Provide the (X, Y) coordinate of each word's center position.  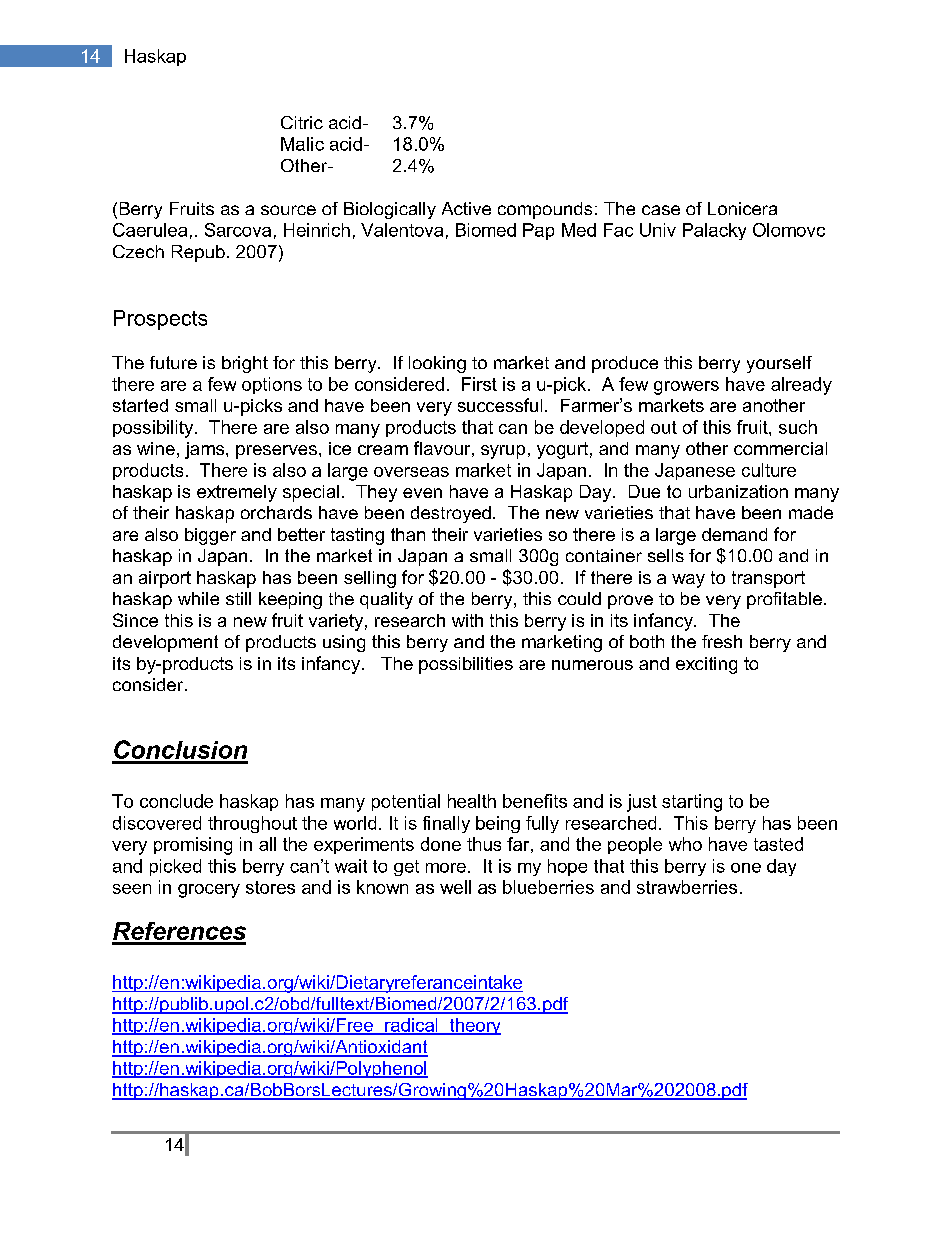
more (446, 868)
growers (686, 388)
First (479, 384)
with (467, 620)
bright (245, 364)
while (198, 598)
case (661, 210)
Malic (302, 144)
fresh (722, 641)
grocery (209, 891)
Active (466, 208)
